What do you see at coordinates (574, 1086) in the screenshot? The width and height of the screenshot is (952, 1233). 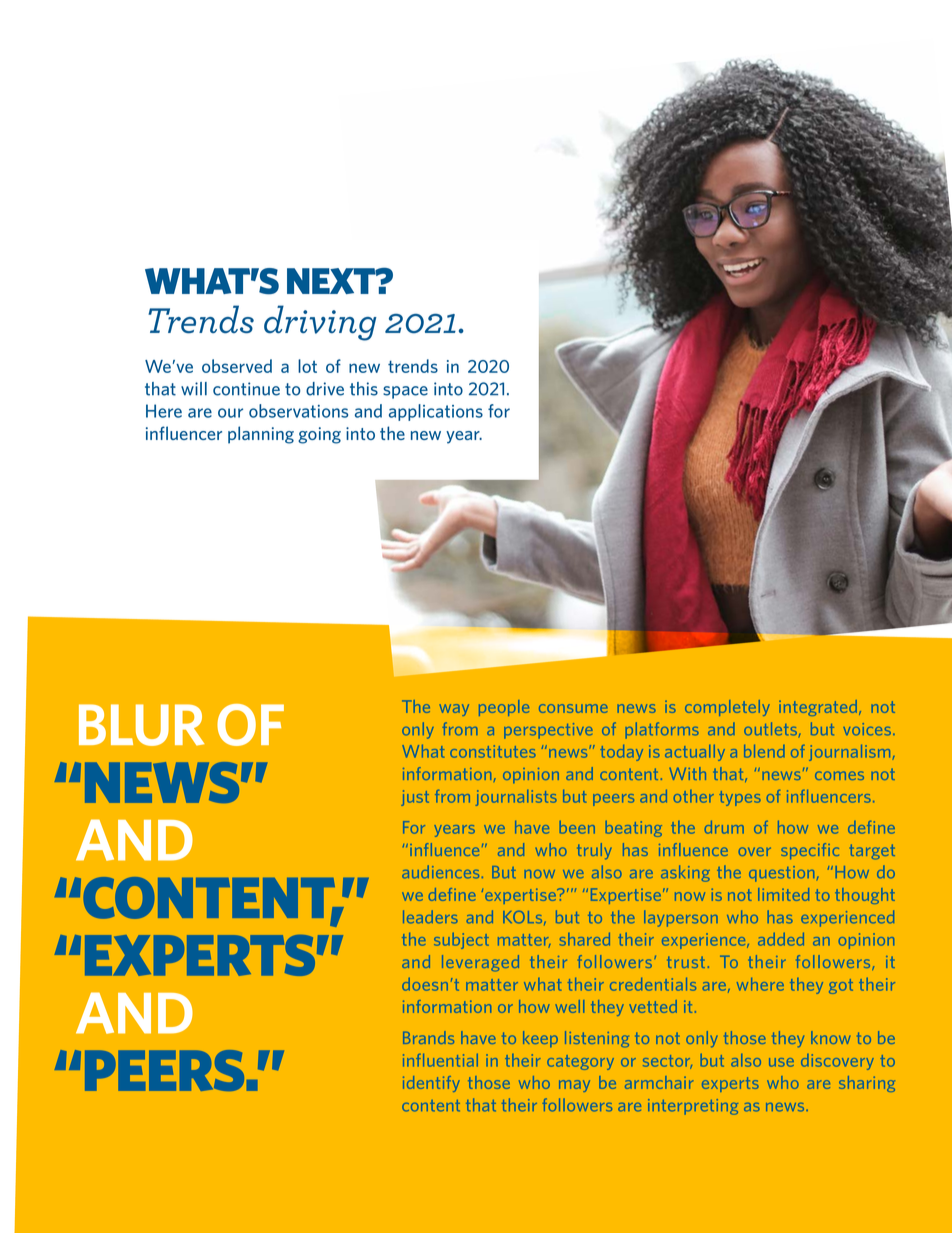 I see `may` at bounding box center [574, 1086].
